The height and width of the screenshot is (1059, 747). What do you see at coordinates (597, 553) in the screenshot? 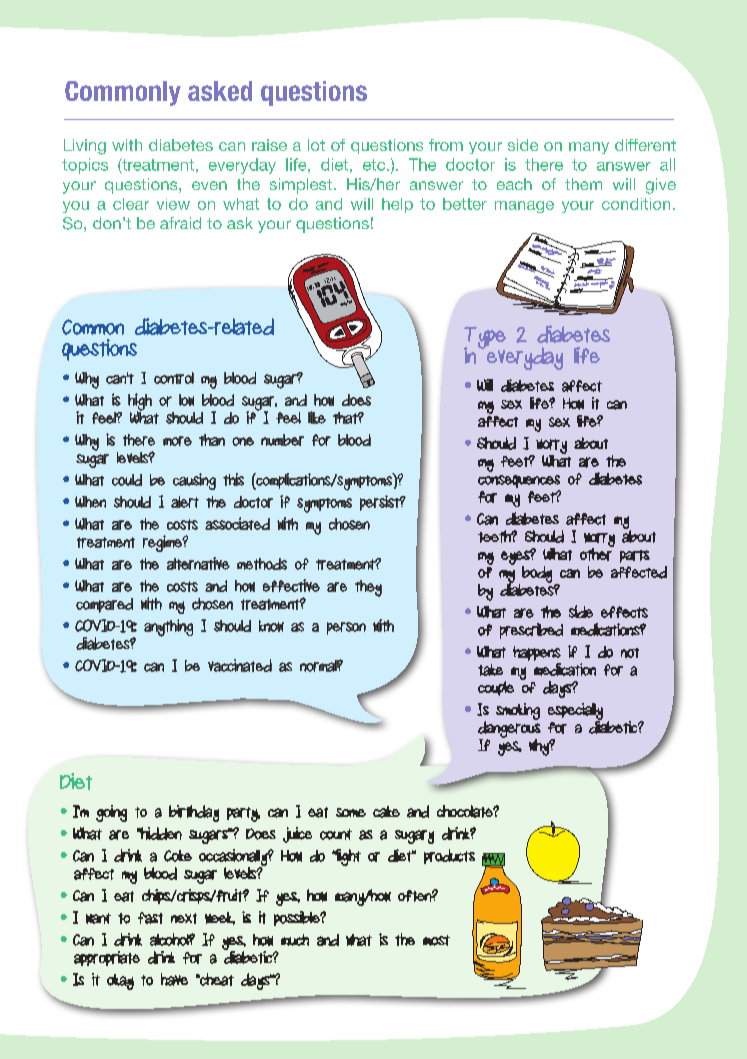
I see `other` at bounding box center [597, 553].
